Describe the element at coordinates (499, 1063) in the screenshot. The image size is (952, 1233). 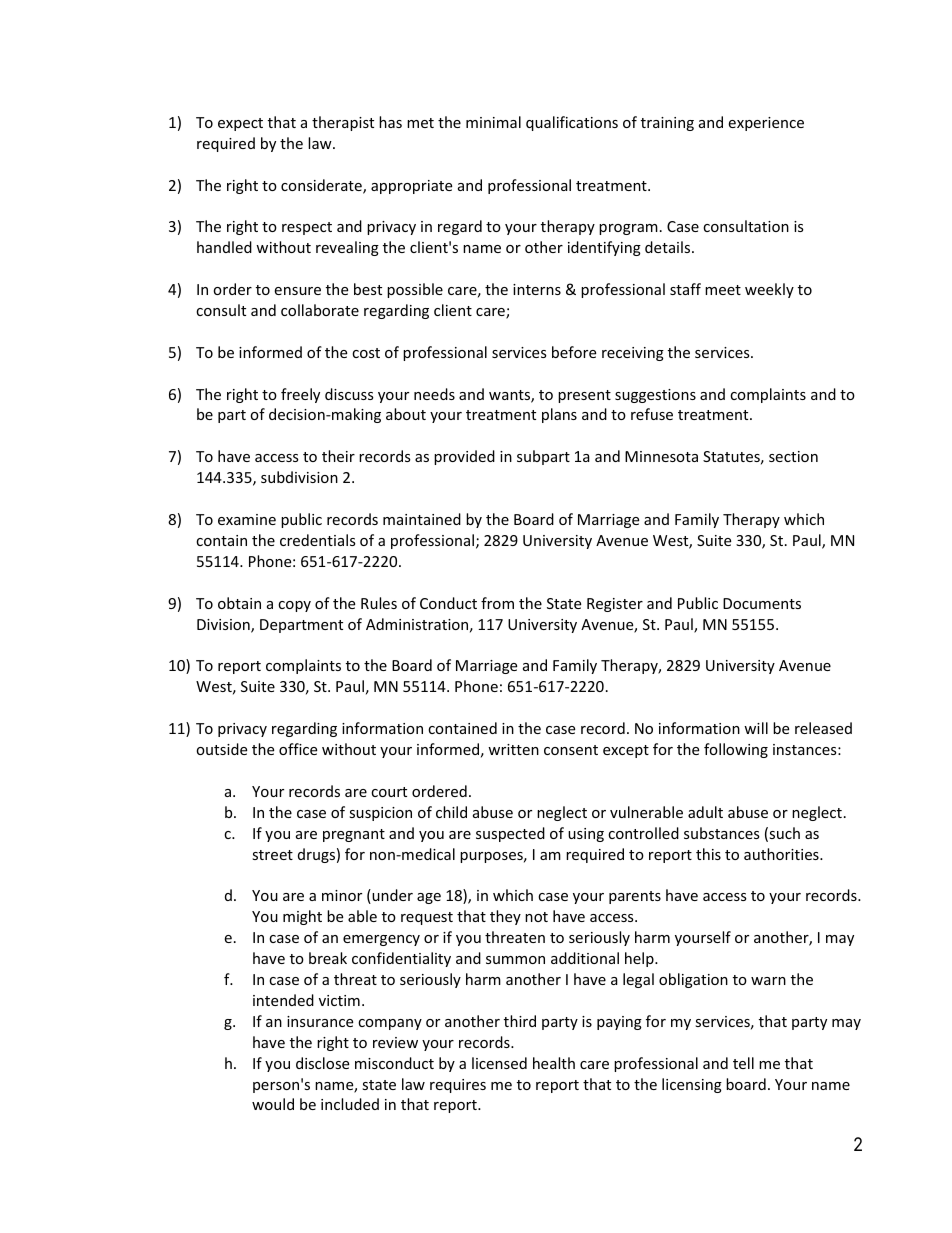
I see `licensed` at that location.
